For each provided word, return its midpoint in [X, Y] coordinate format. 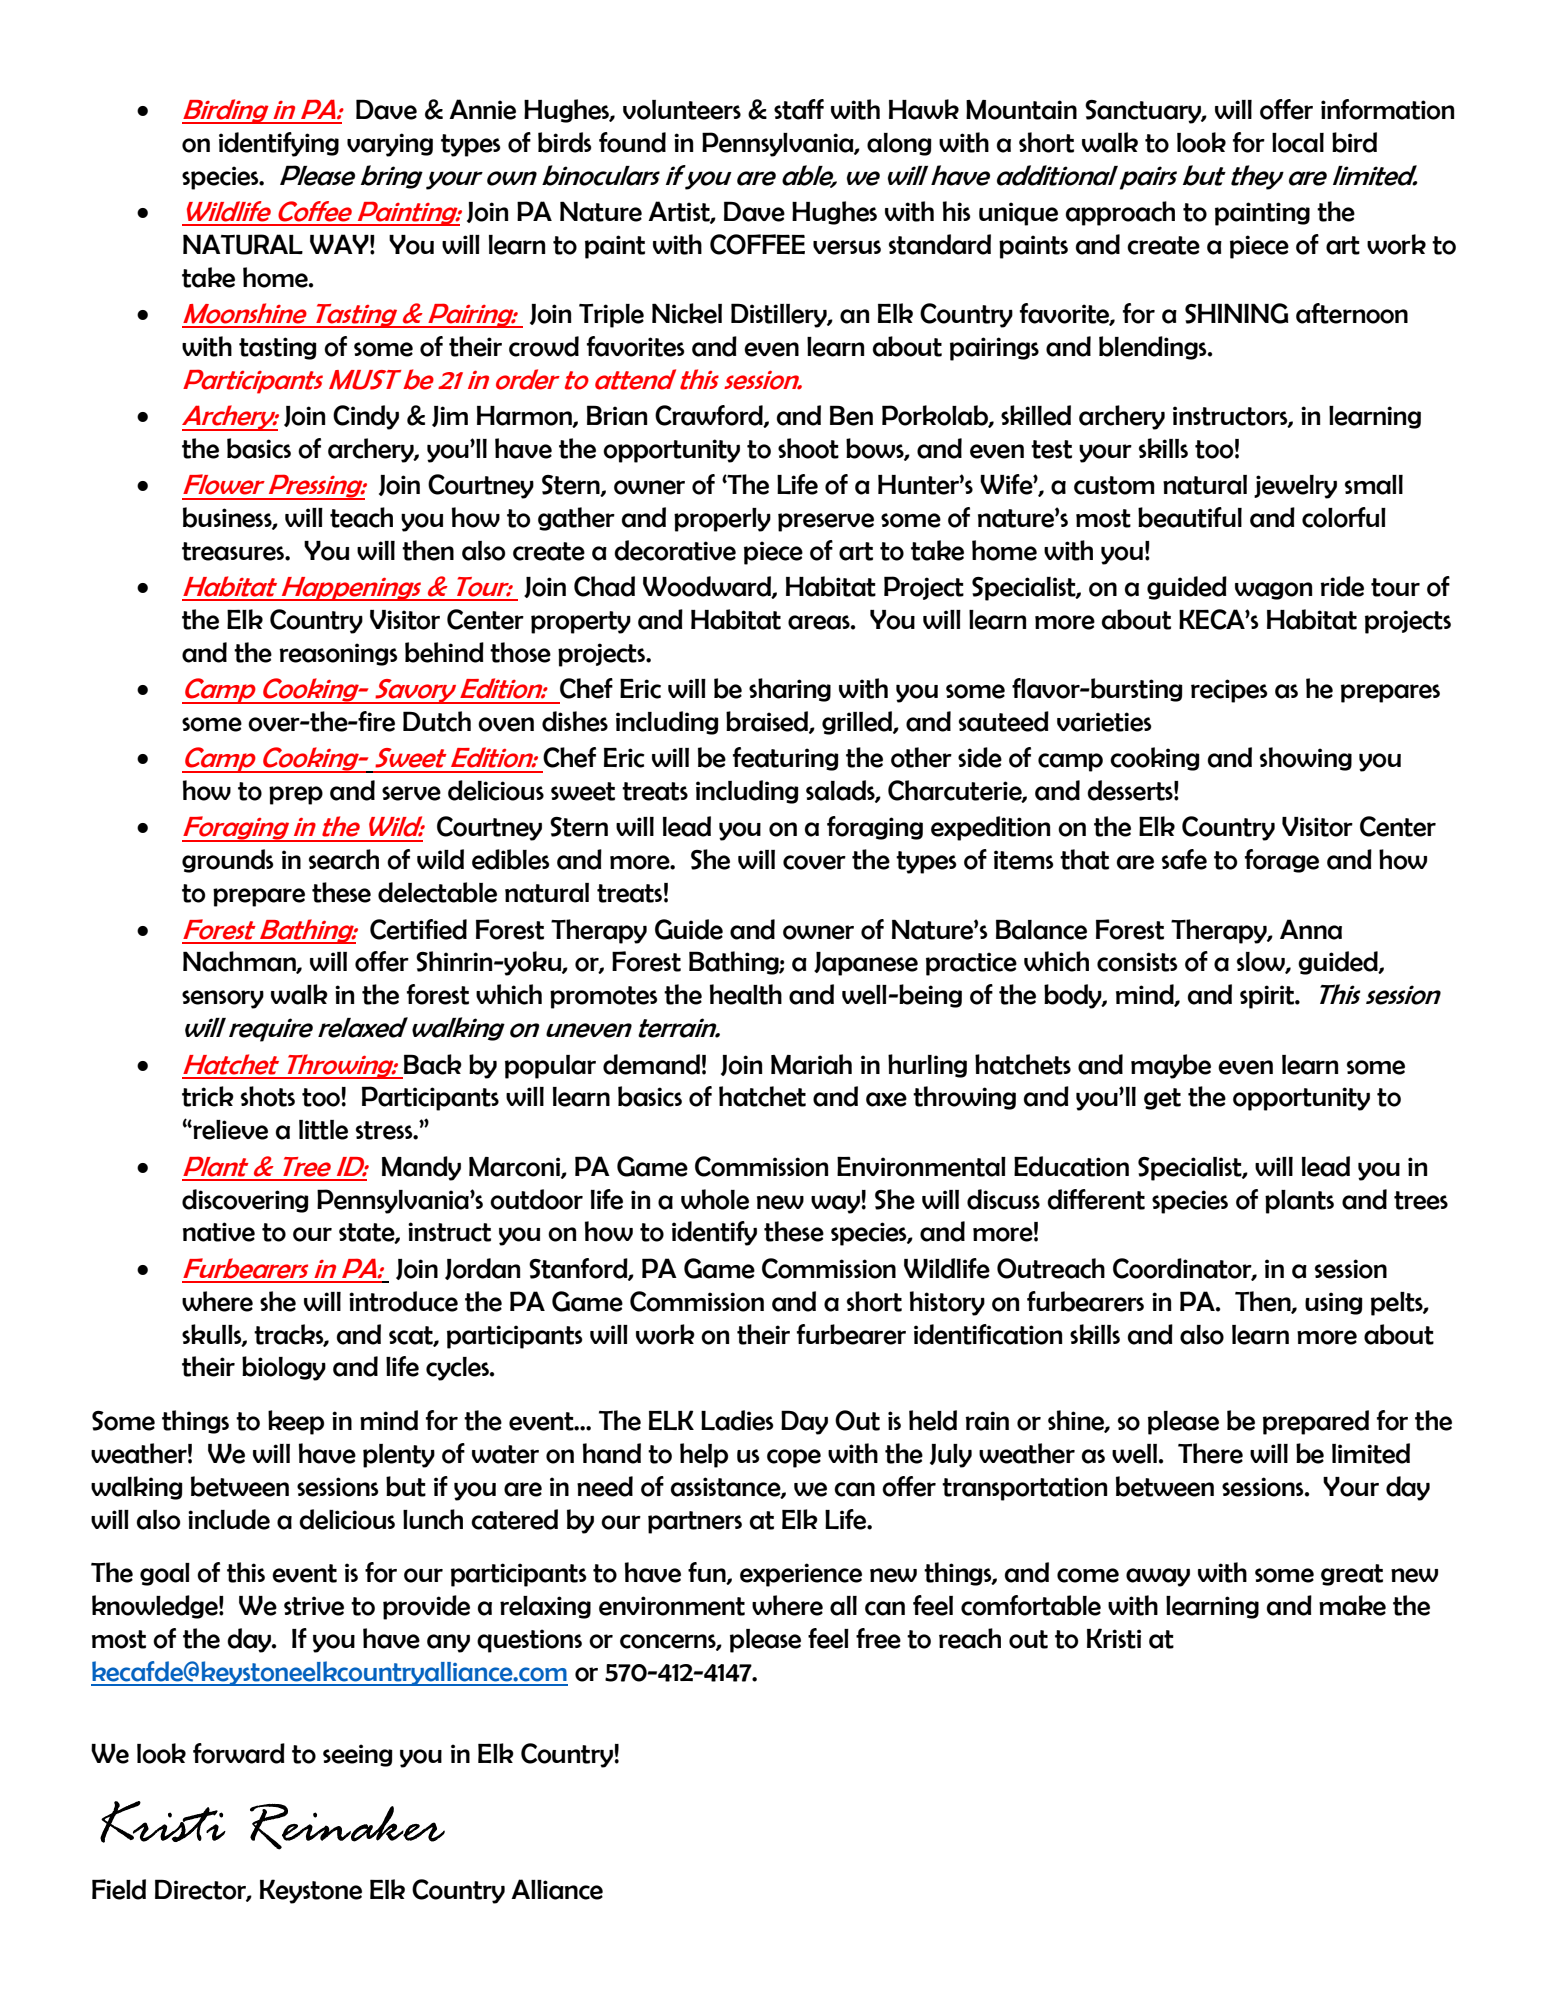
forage [1282, 861]
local [1298, 143]
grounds [228, 861]
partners [695, 1522]
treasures [234, 551]
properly [722, 520]
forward [239, 1753]
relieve [229, 1130]
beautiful [1190, 517]
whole [715, 1199]
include [229, 1519]
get [1162, 1099]
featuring [786, 759]
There [1210, 1453]
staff [799, 109]
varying [390, 145]
